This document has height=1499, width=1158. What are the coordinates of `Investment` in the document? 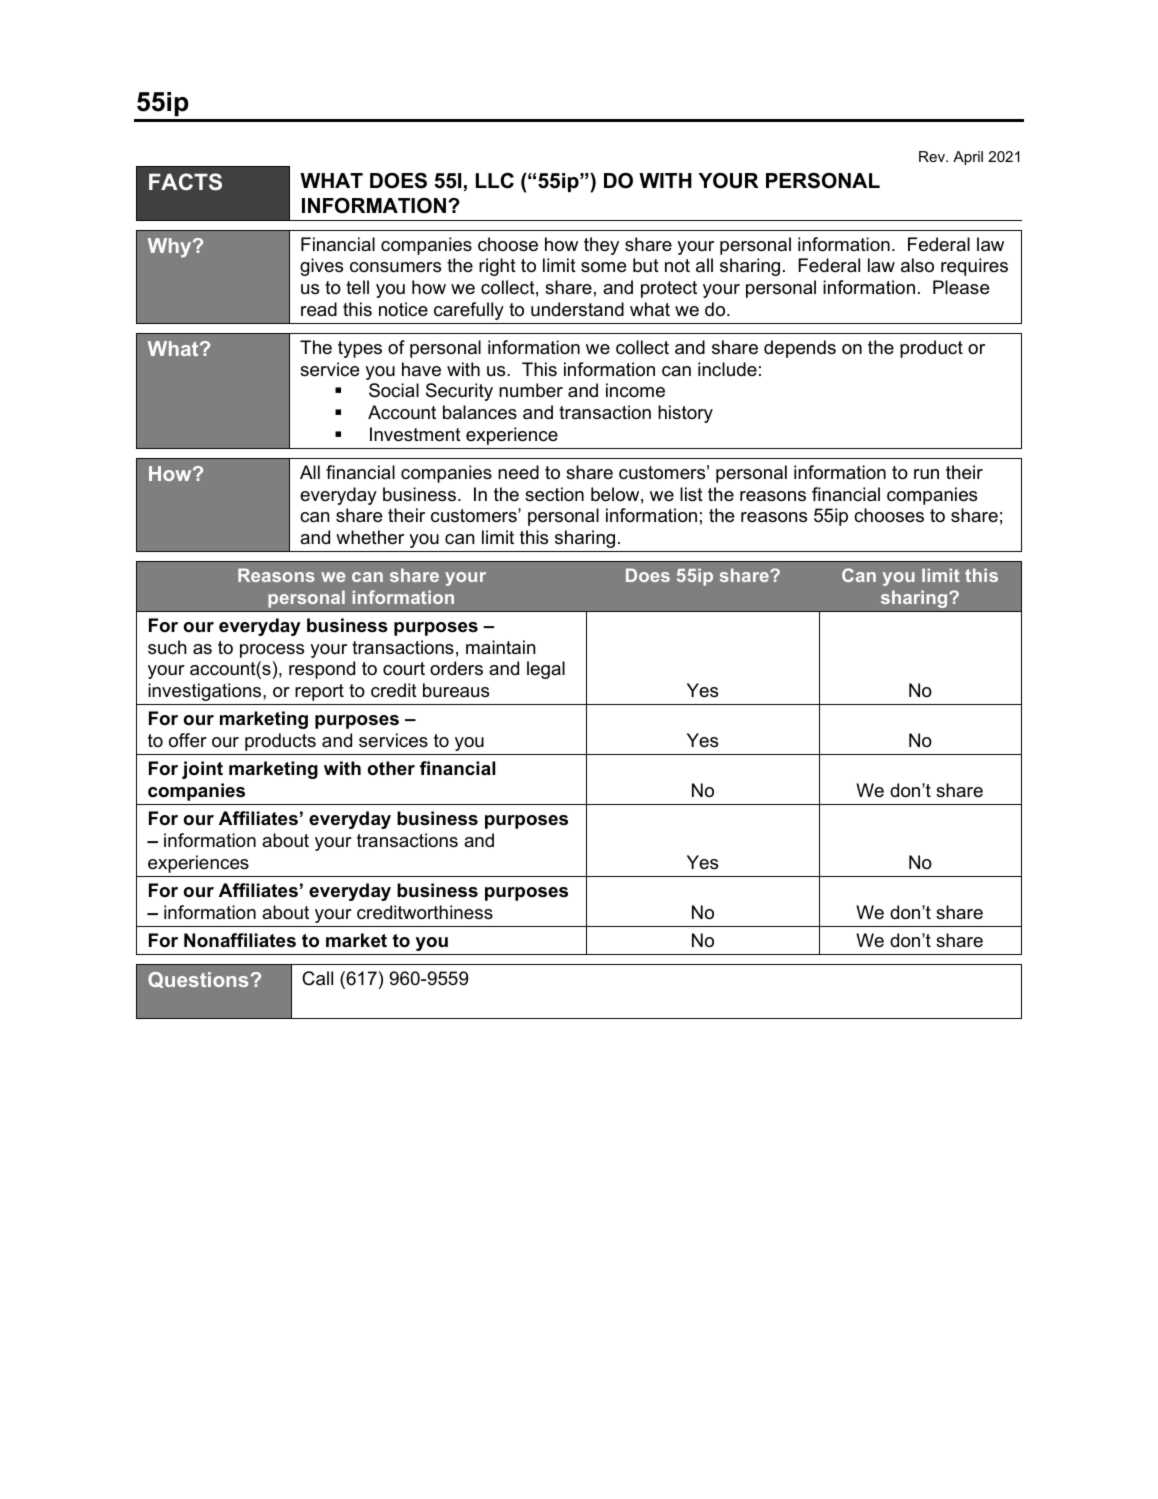 It's located at (415, 434).
